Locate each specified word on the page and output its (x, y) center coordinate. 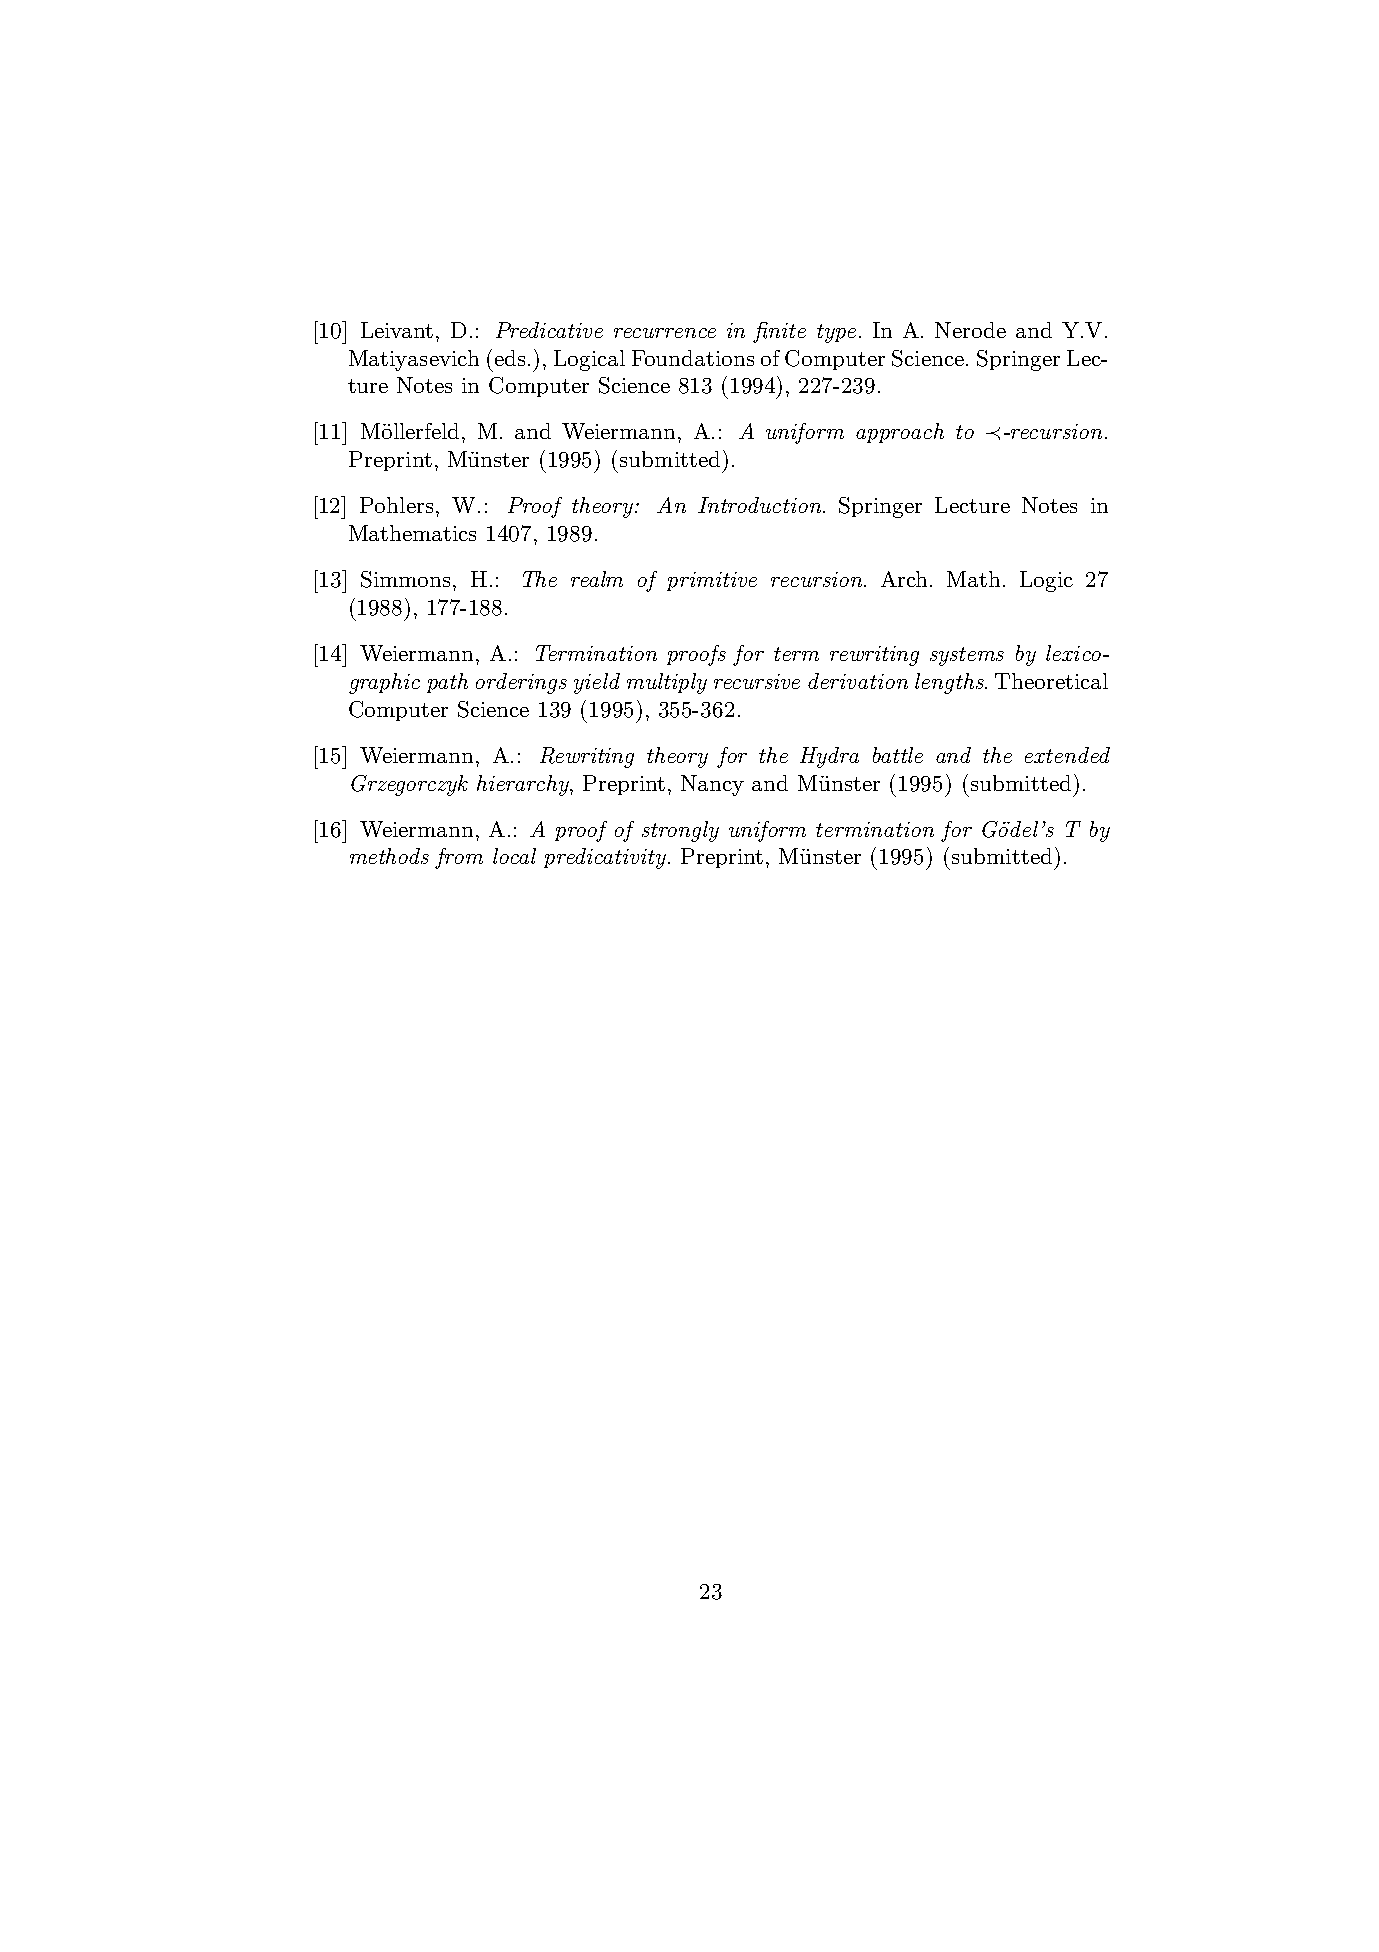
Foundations (693, 358)
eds (510, 358)
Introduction (761, 505)
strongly (680, 831)
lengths (950, 683)
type (836, 333)
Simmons (405, 579)
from (459, 858)
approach (900, 433)
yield (597, 683)
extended (1067, 755)
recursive (757, 681)
